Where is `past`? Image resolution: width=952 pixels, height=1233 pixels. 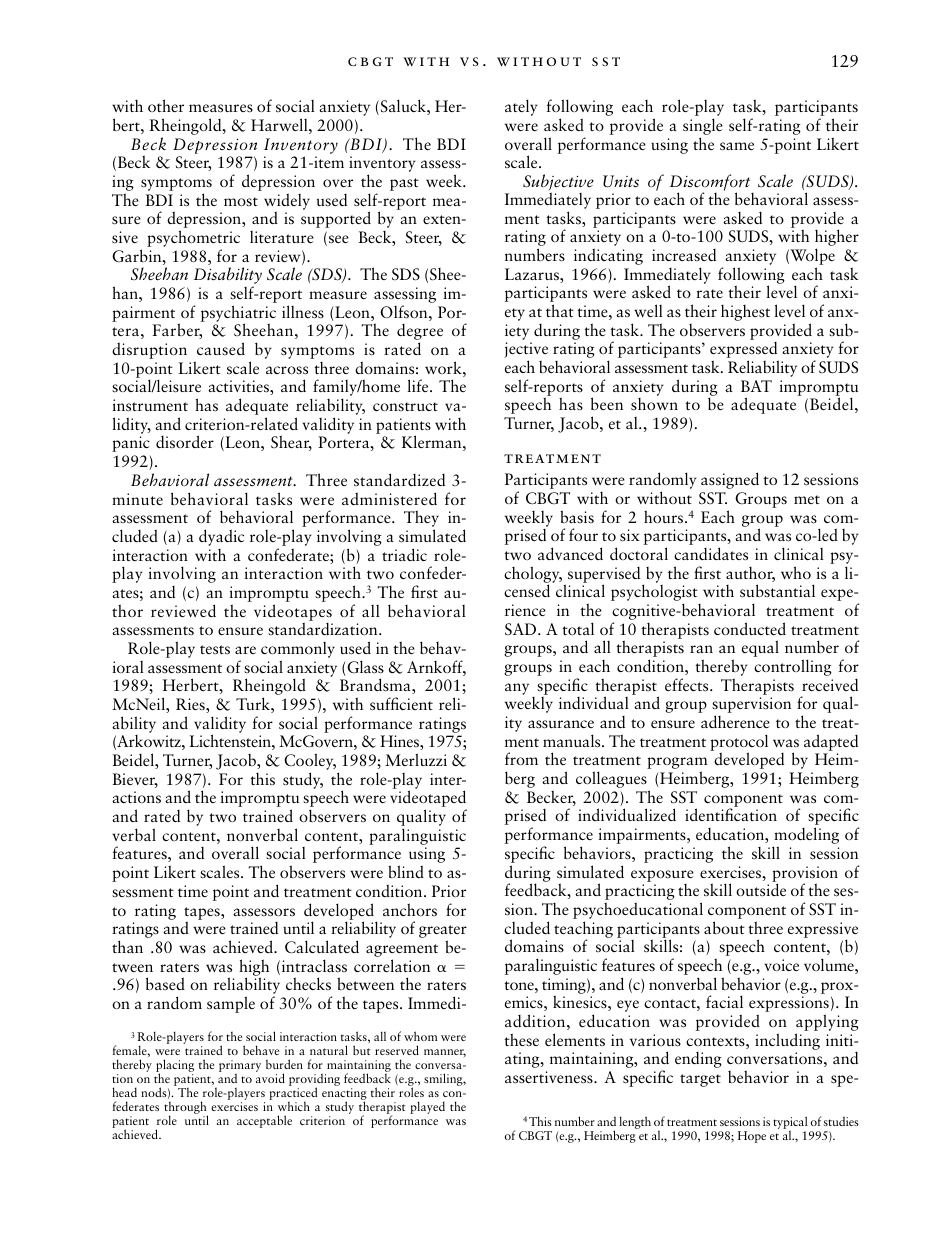
past is located at coordinates (404, 184).
